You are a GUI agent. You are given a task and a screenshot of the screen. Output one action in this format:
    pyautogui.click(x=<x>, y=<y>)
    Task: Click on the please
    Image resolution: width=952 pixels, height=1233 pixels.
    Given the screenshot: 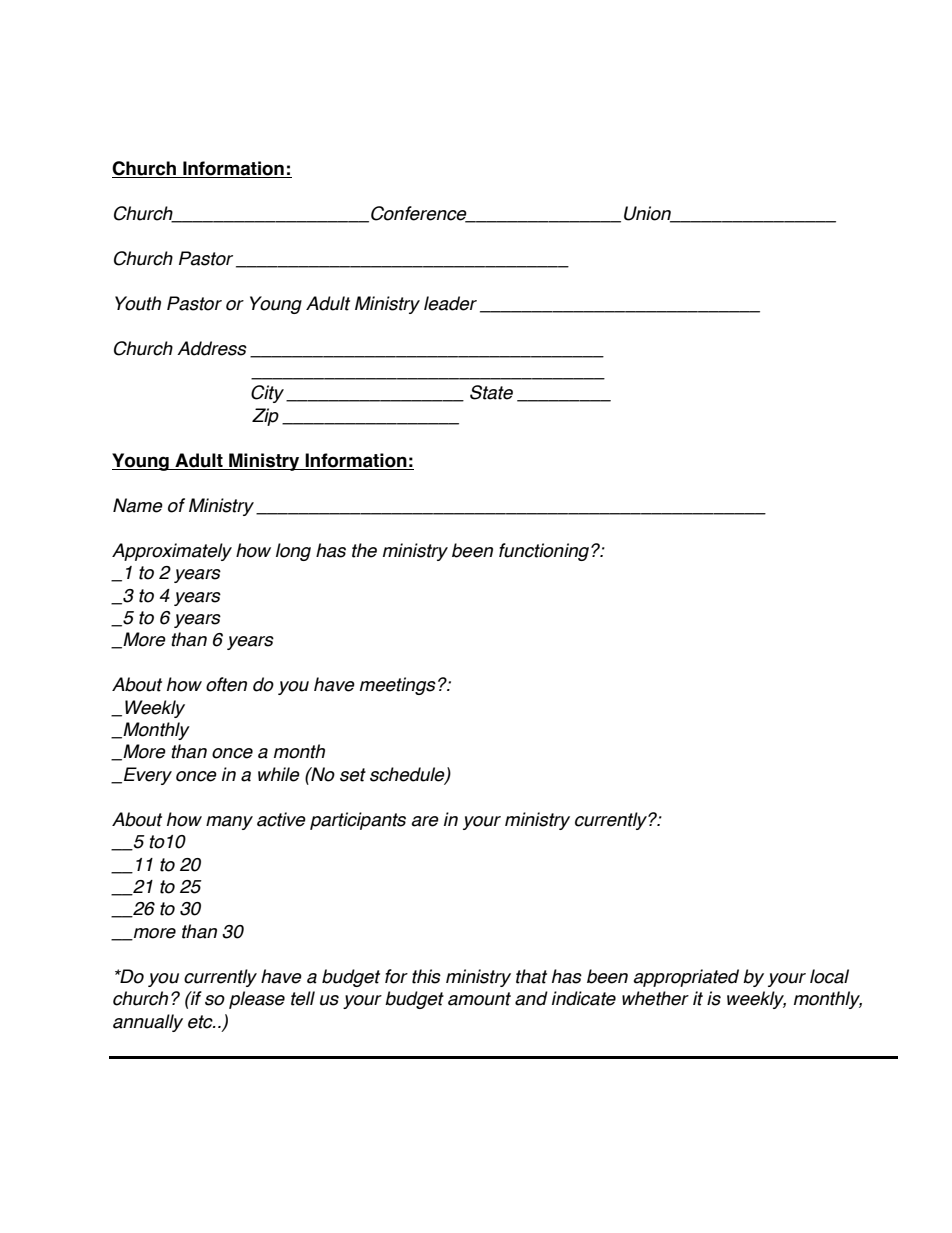 What is the action you would take?
    pyautogui.click(x=257, y=1000)
